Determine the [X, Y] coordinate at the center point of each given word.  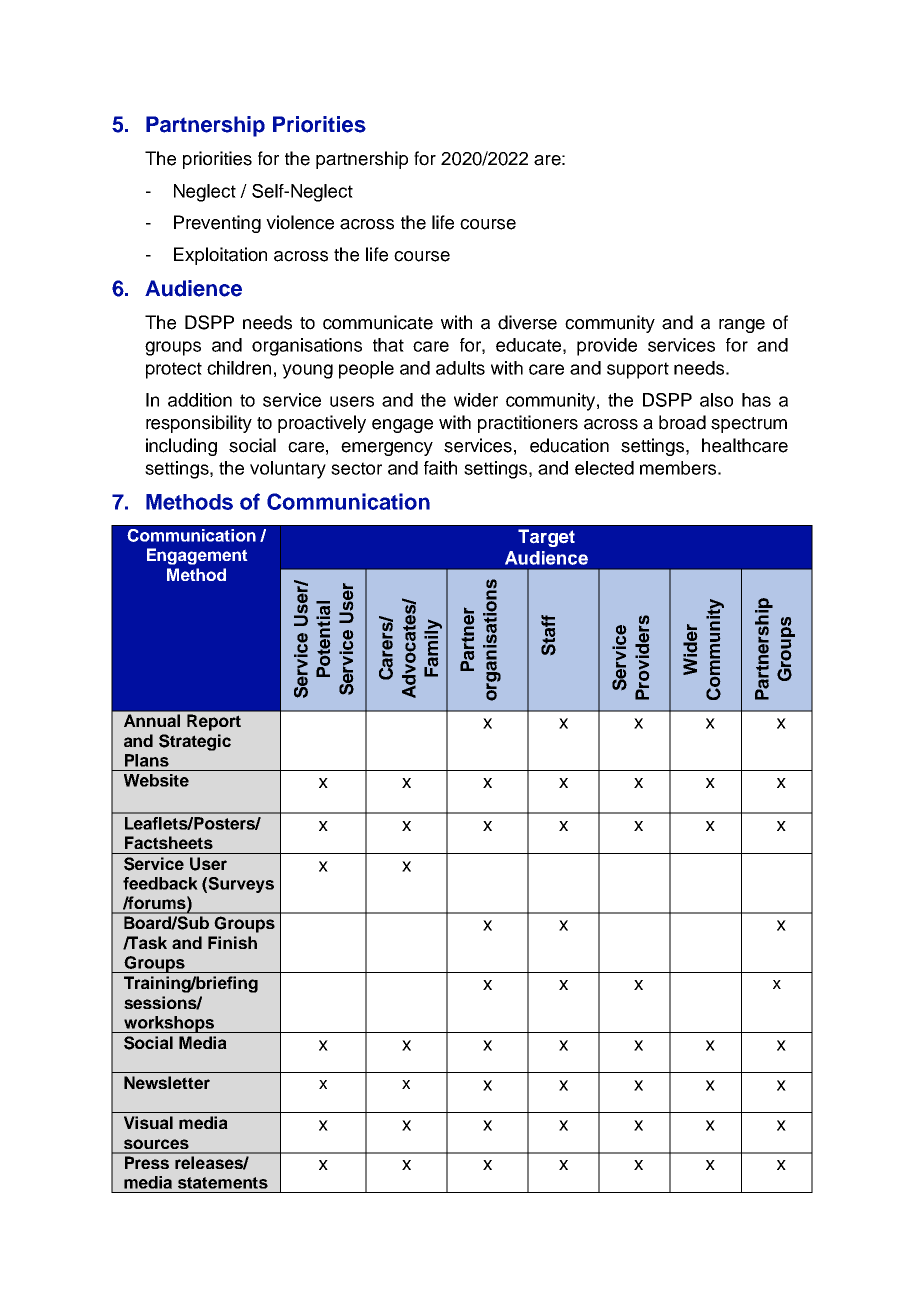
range [742, 326]
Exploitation [220, 256]
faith [440, 468]
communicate [378, 322]
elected [604, 468]
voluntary [288, 470]
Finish [232, 942]
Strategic [195, 742]
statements [223, 1183]
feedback [160, 883]
